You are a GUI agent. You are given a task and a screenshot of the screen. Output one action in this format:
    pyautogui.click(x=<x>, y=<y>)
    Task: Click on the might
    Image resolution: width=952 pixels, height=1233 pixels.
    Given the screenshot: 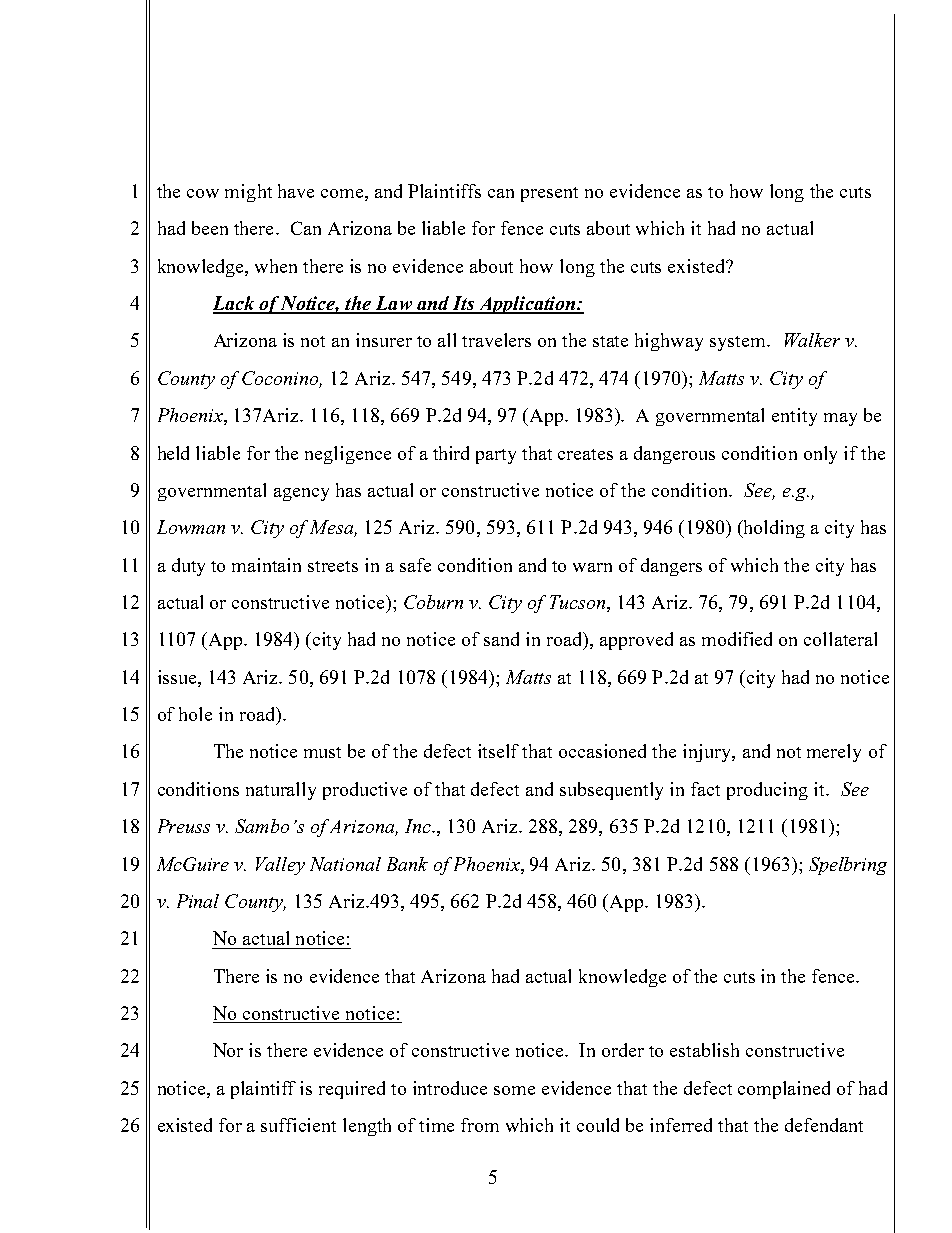 What is the action you would take?
    pyautogui.click(x=248, y=193)
